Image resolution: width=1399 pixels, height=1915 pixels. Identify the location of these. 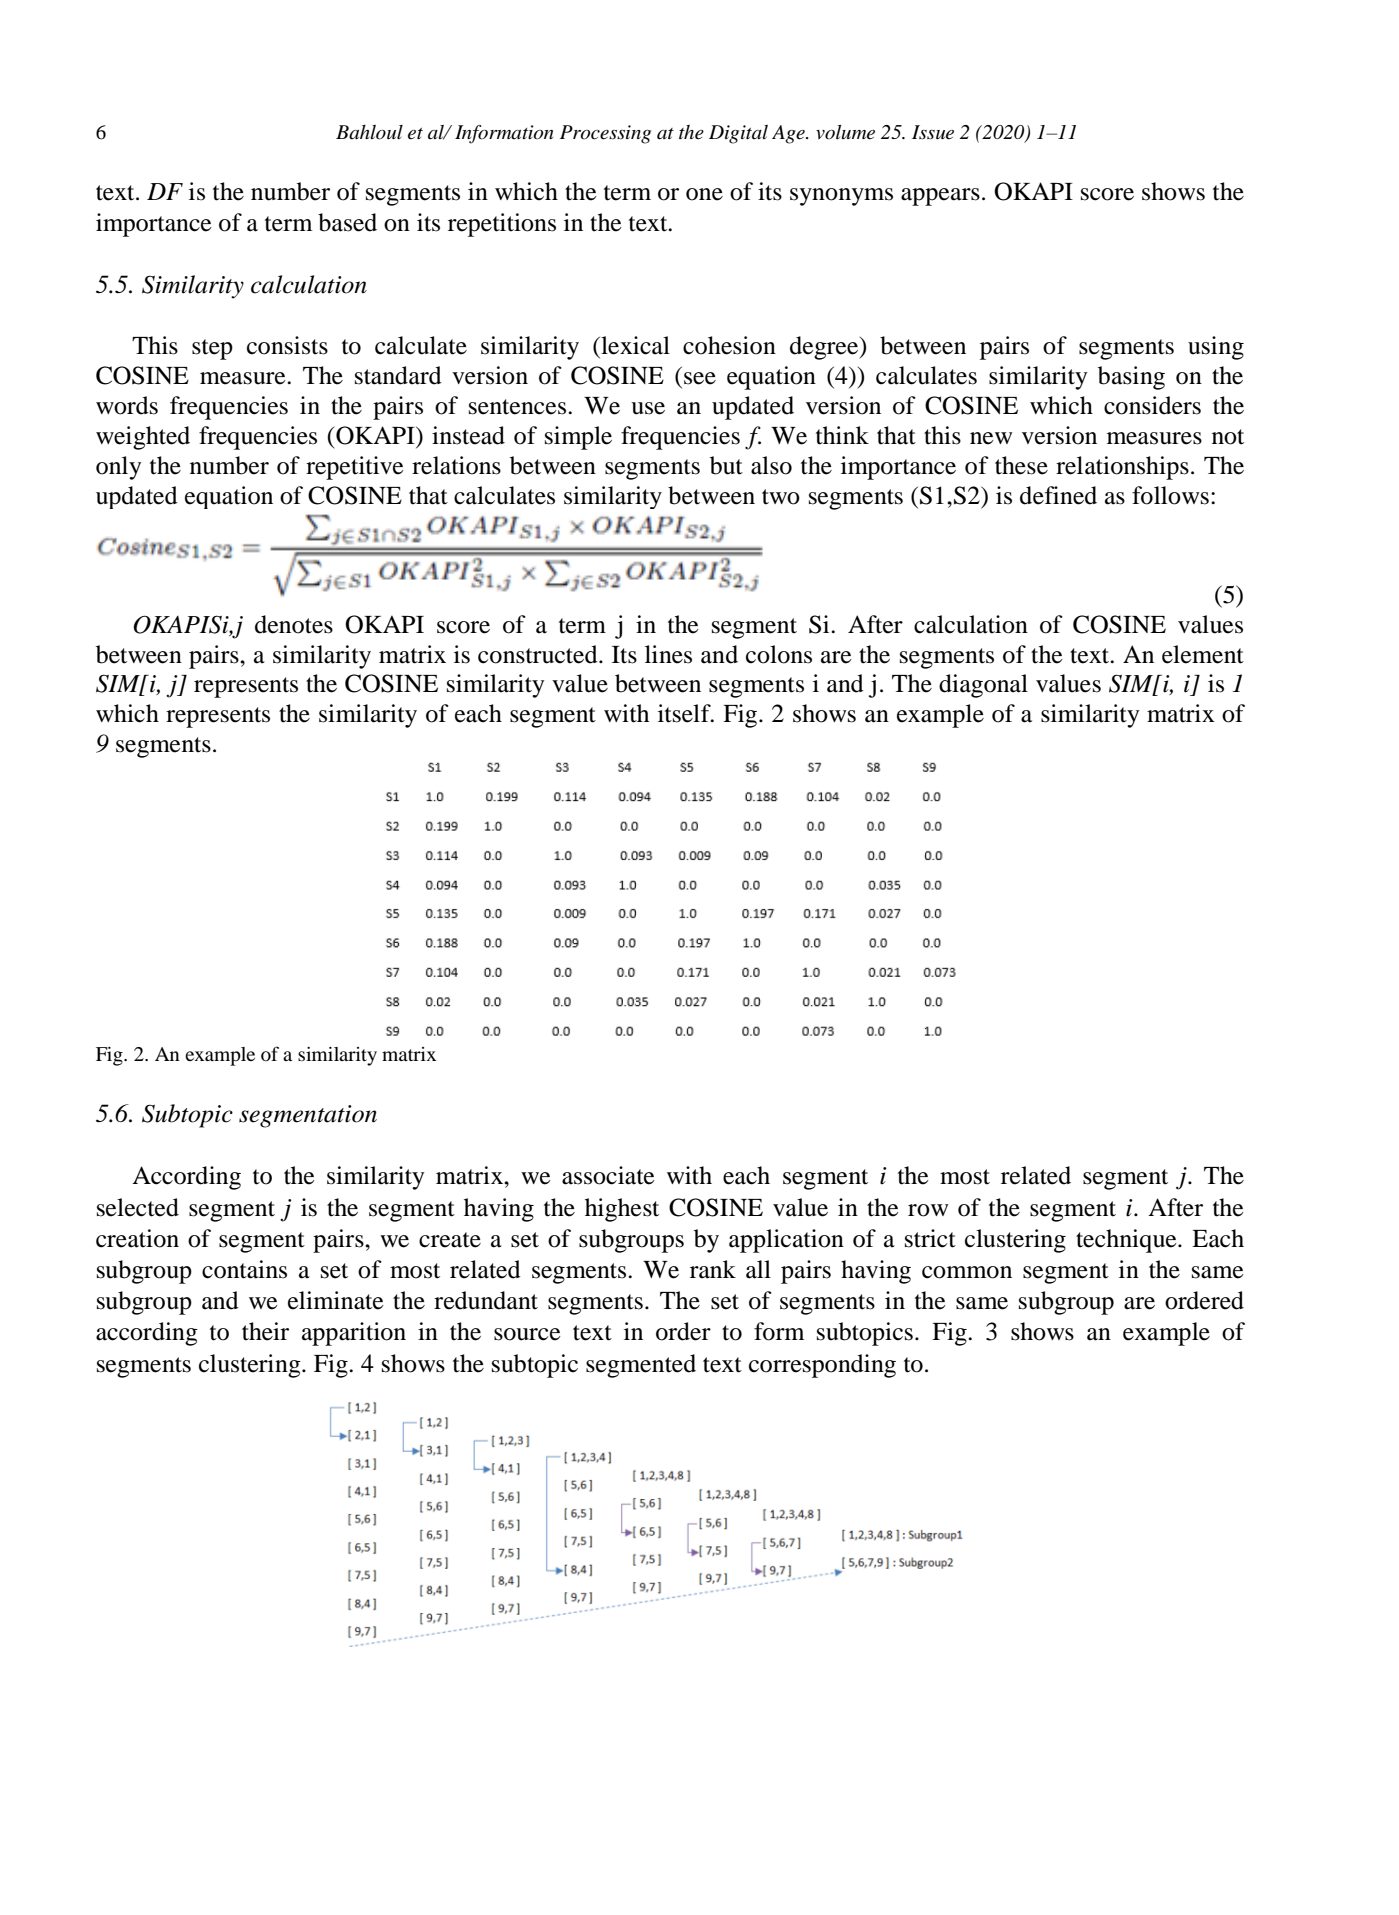
(1021, 465).
